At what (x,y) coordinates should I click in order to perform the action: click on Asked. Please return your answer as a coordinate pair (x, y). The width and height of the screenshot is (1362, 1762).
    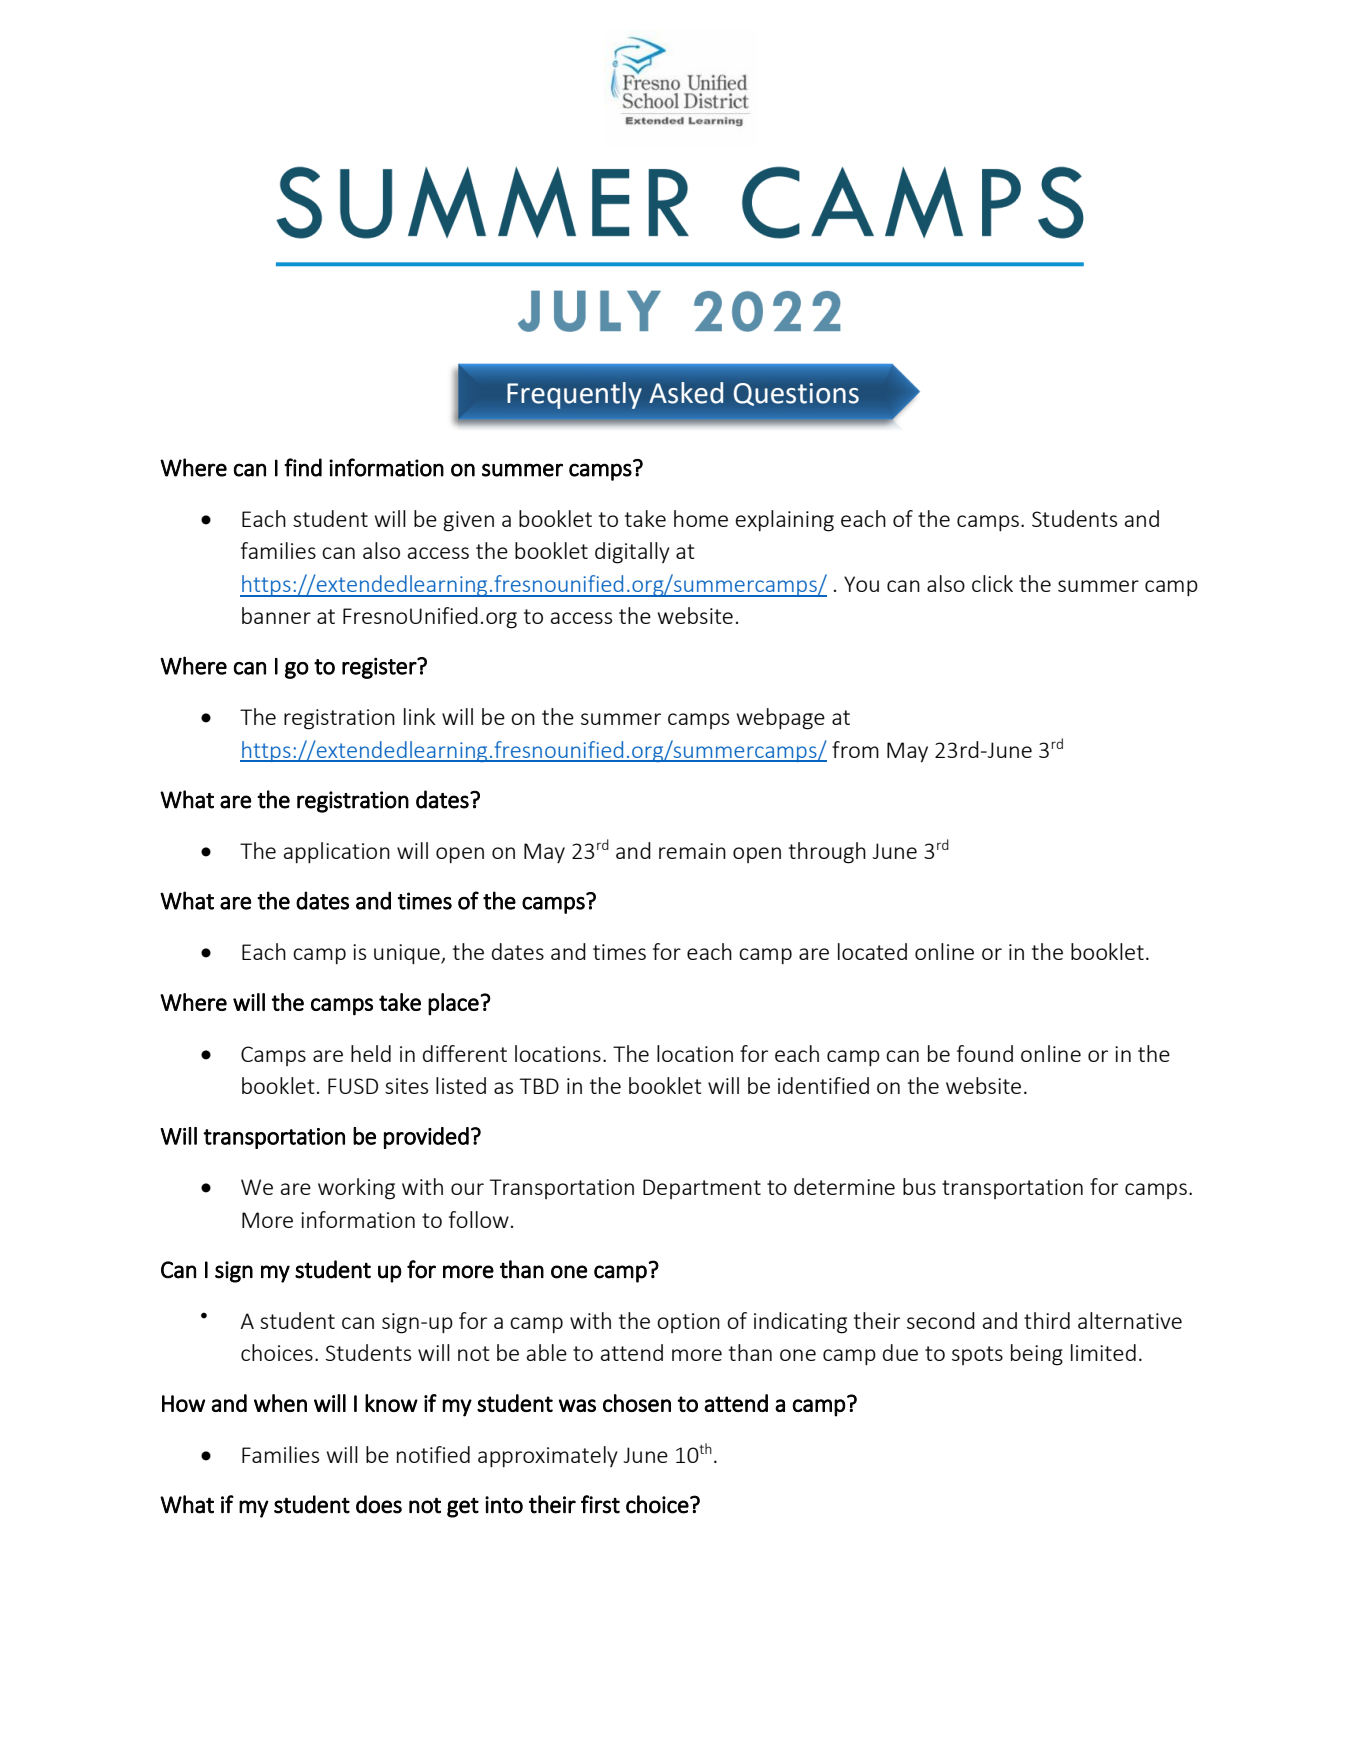
    Looking at the image, I should click on (686, 393).
